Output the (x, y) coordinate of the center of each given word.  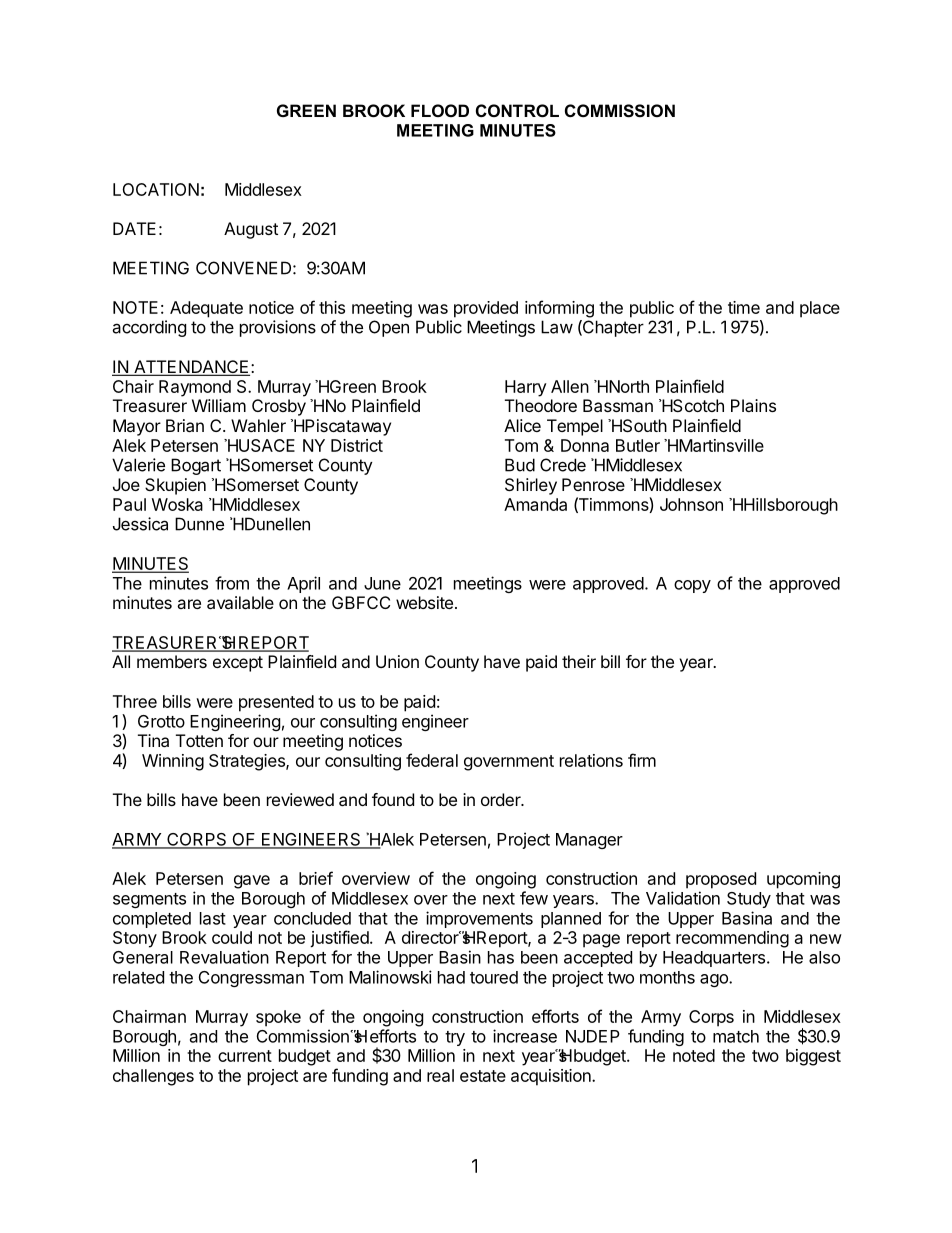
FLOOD (440, 110)
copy (692, 586)
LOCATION (156, 189)
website (424, 602)
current (245, 1056)
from (232, 583)
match (736, 1036)
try (455, 1038)
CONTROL (517, 110)
